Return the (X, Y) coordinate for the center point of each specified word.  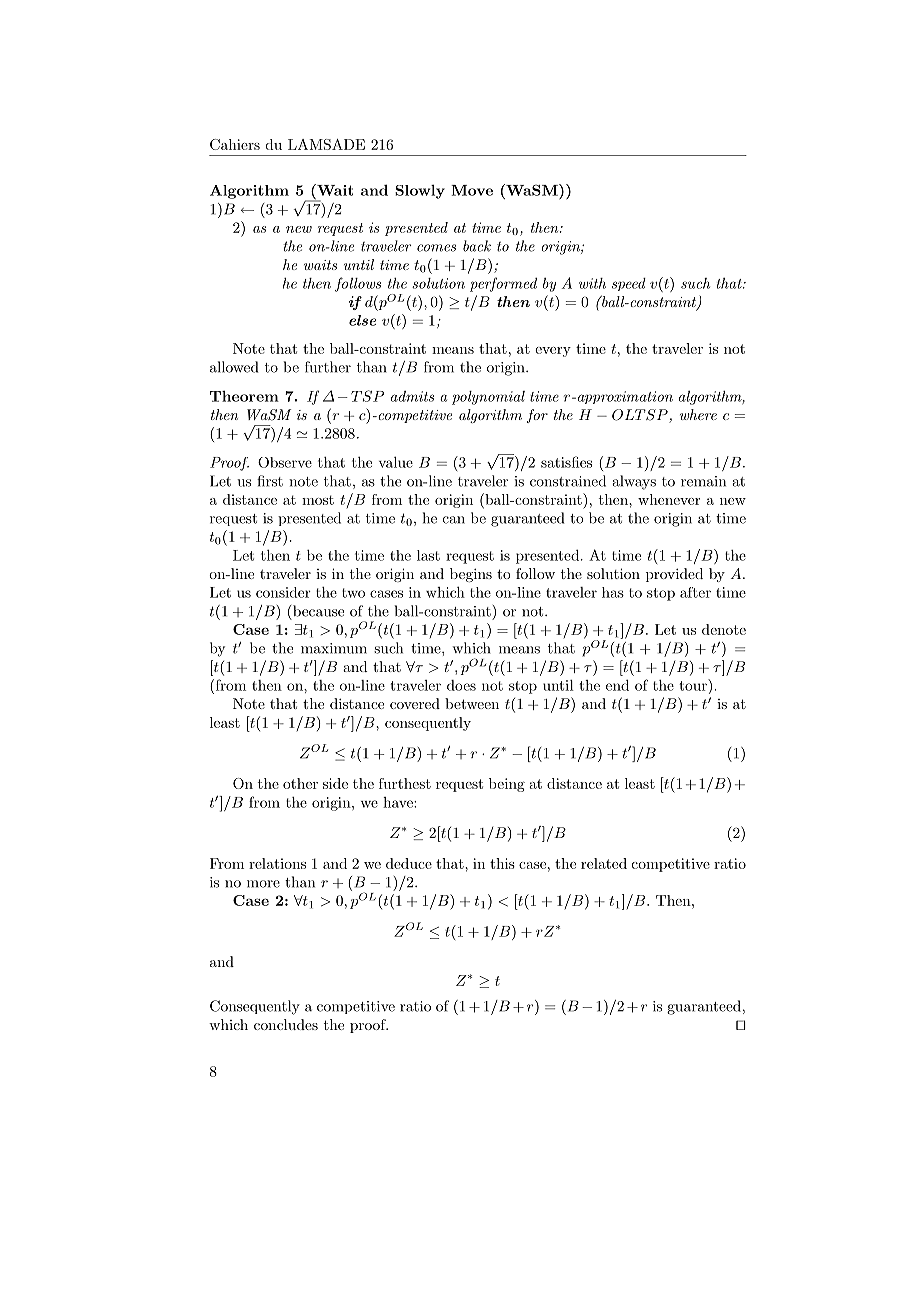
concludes (286, 1024)
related (604, 863)
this (502, 863)
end (617, 685)
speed (629, 284)
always (634, 482)
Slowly (420, 191)
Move (472, 190)
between (472, 703)
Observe (285, 462)
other (300, 783)
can (454, 520)
